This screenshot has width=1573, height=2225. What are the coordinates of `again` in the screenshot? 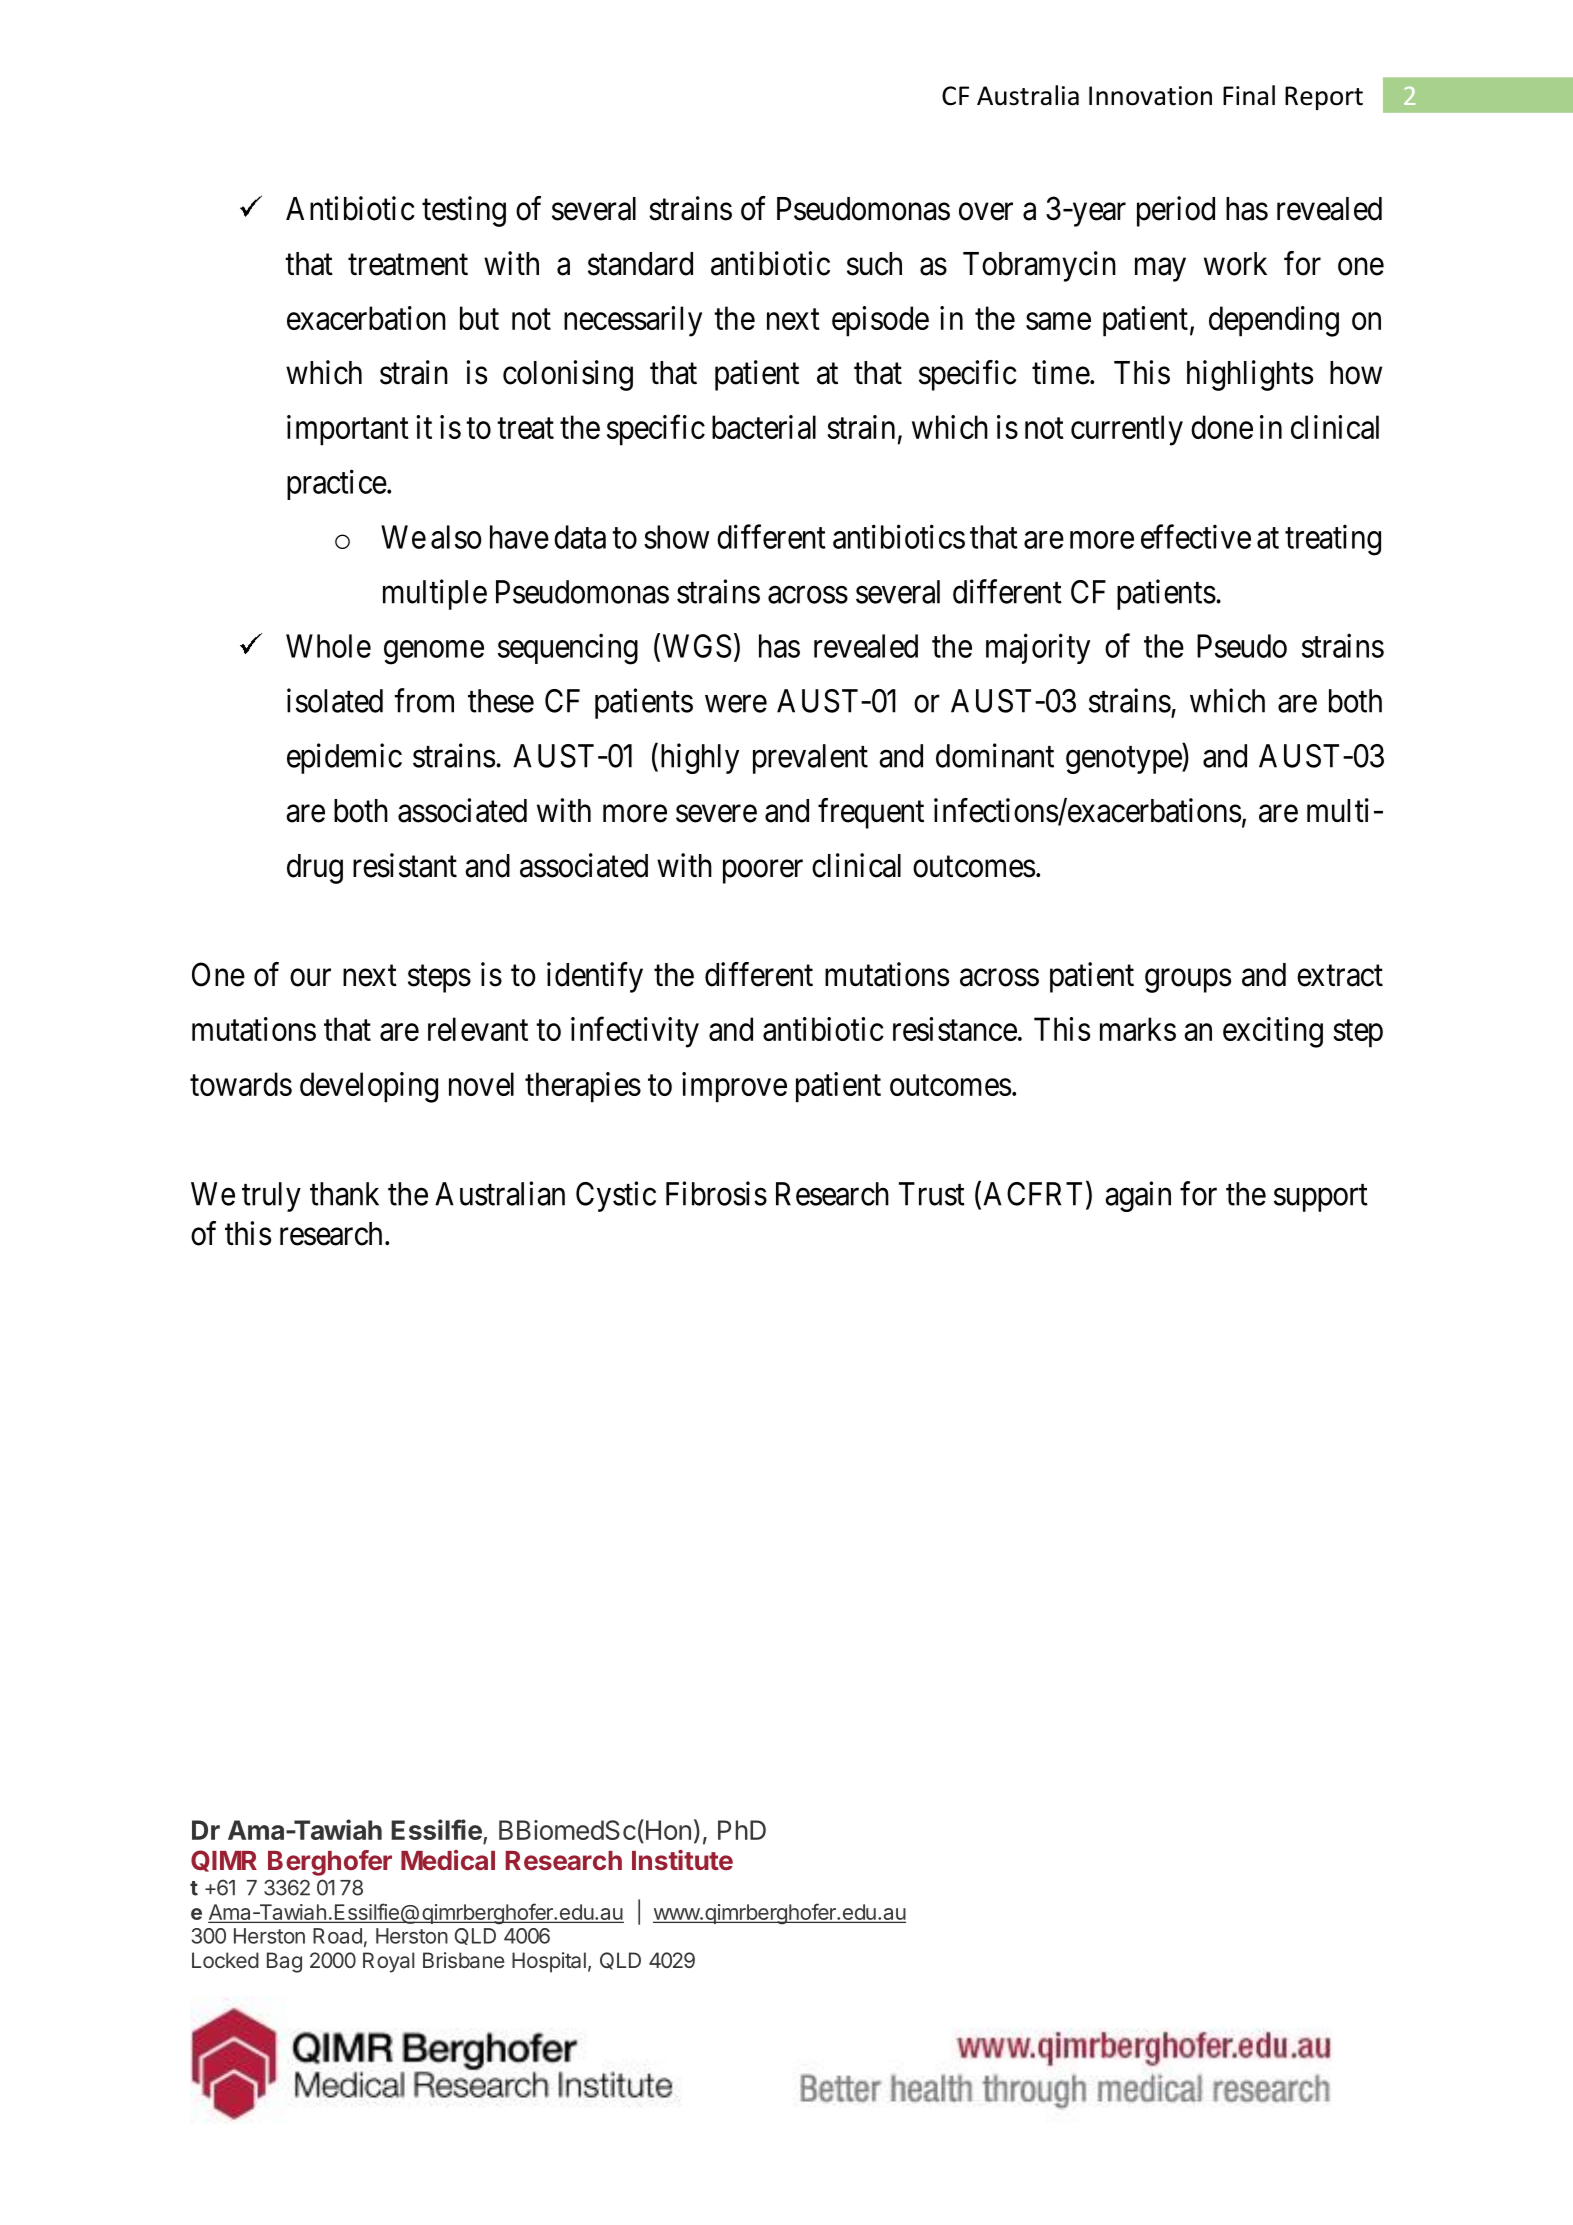 It's located at (1138, 1196).
